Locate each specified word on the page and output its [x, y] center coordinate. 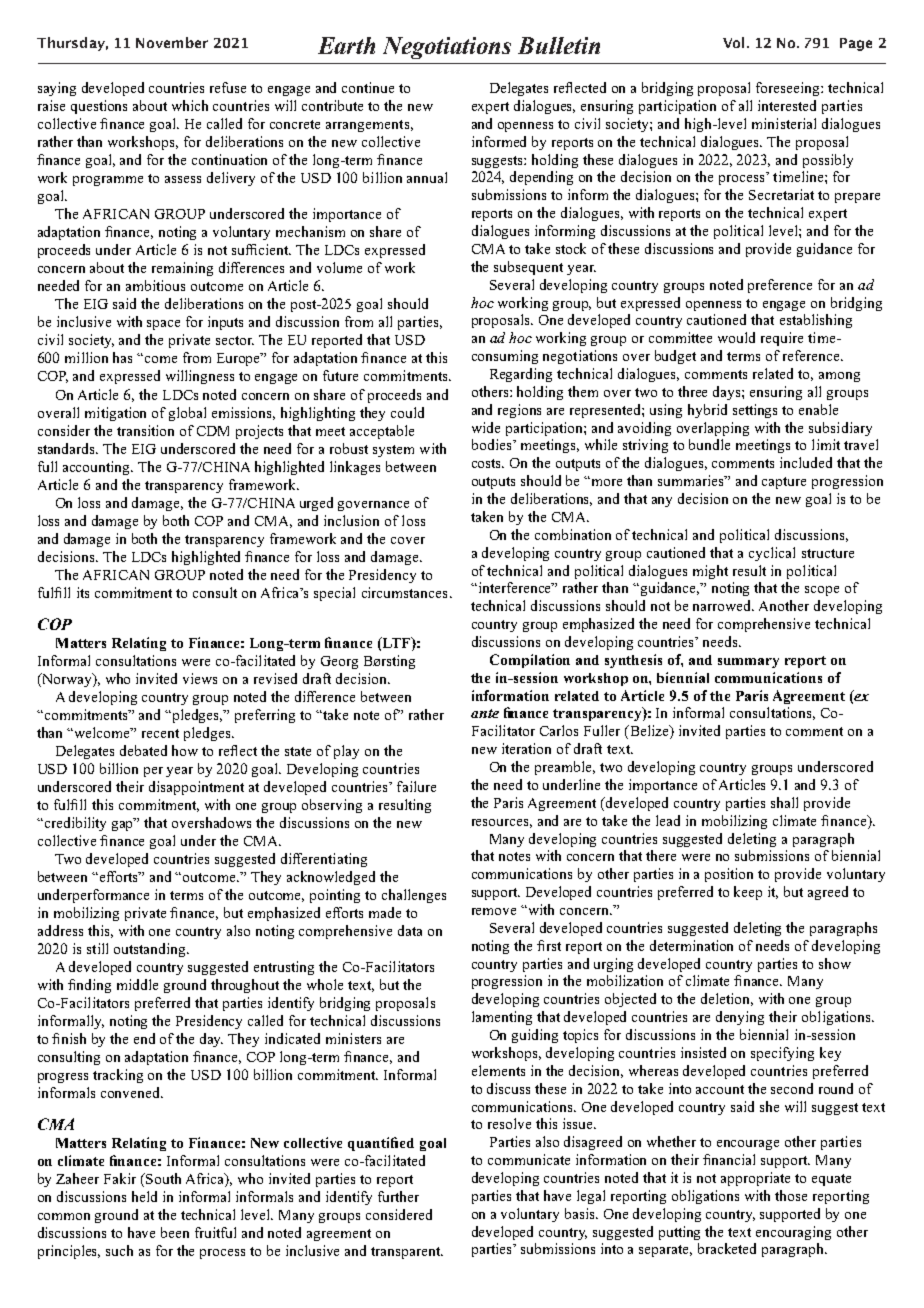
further [398, 1196]
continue [368, 87]
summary [748, 663]
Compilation [530, 661]
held [144, 1196]
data [410, 930]
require [782, 339]
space [163, 325]
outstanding [151, 950]
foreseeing [789, 89]
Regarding [521, 375]
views [200, 678]
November [172, 42]
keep [748, 893]
